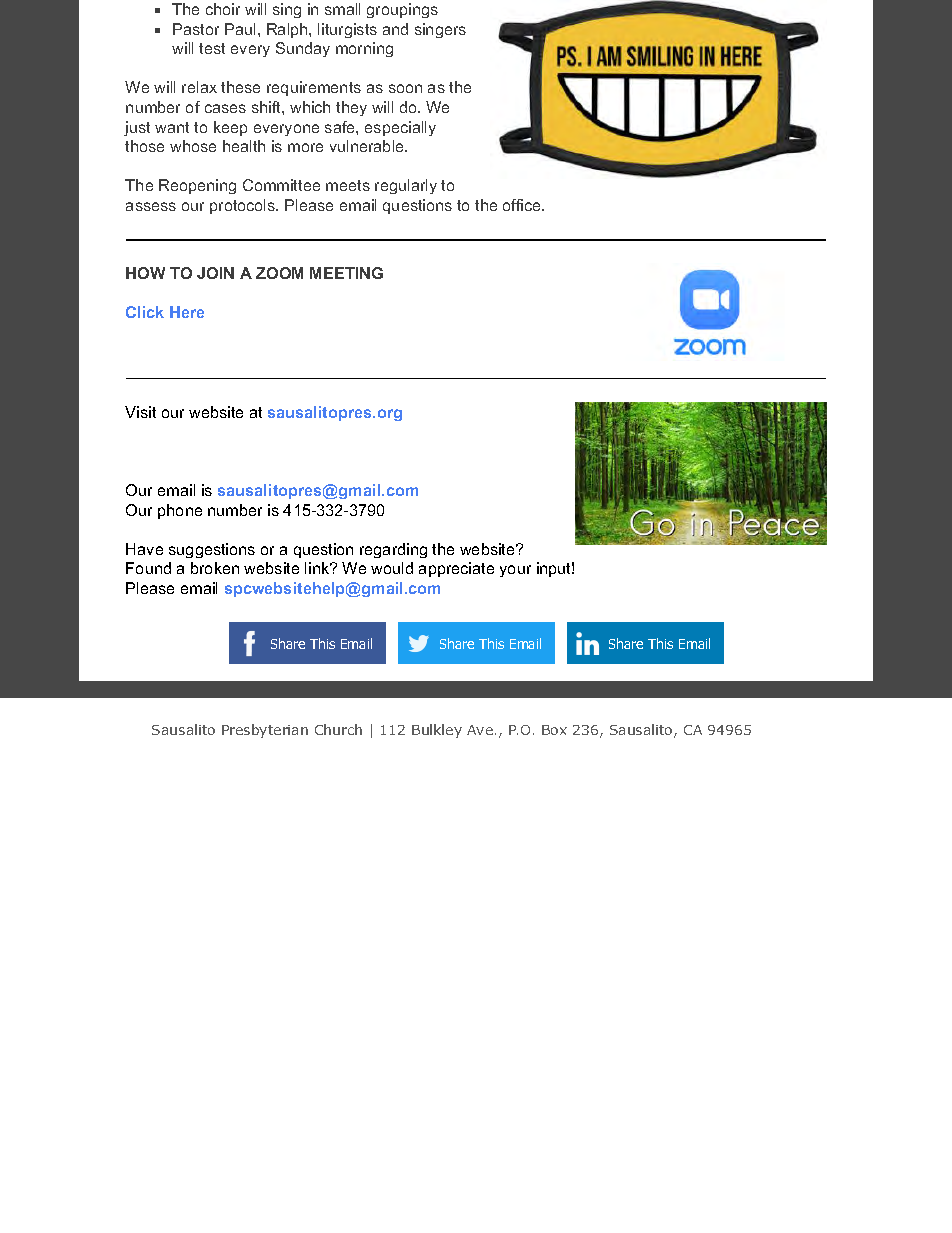 The width and height of the screenshot is (952, 1233). I want to click on Church, so click(338, 729).
